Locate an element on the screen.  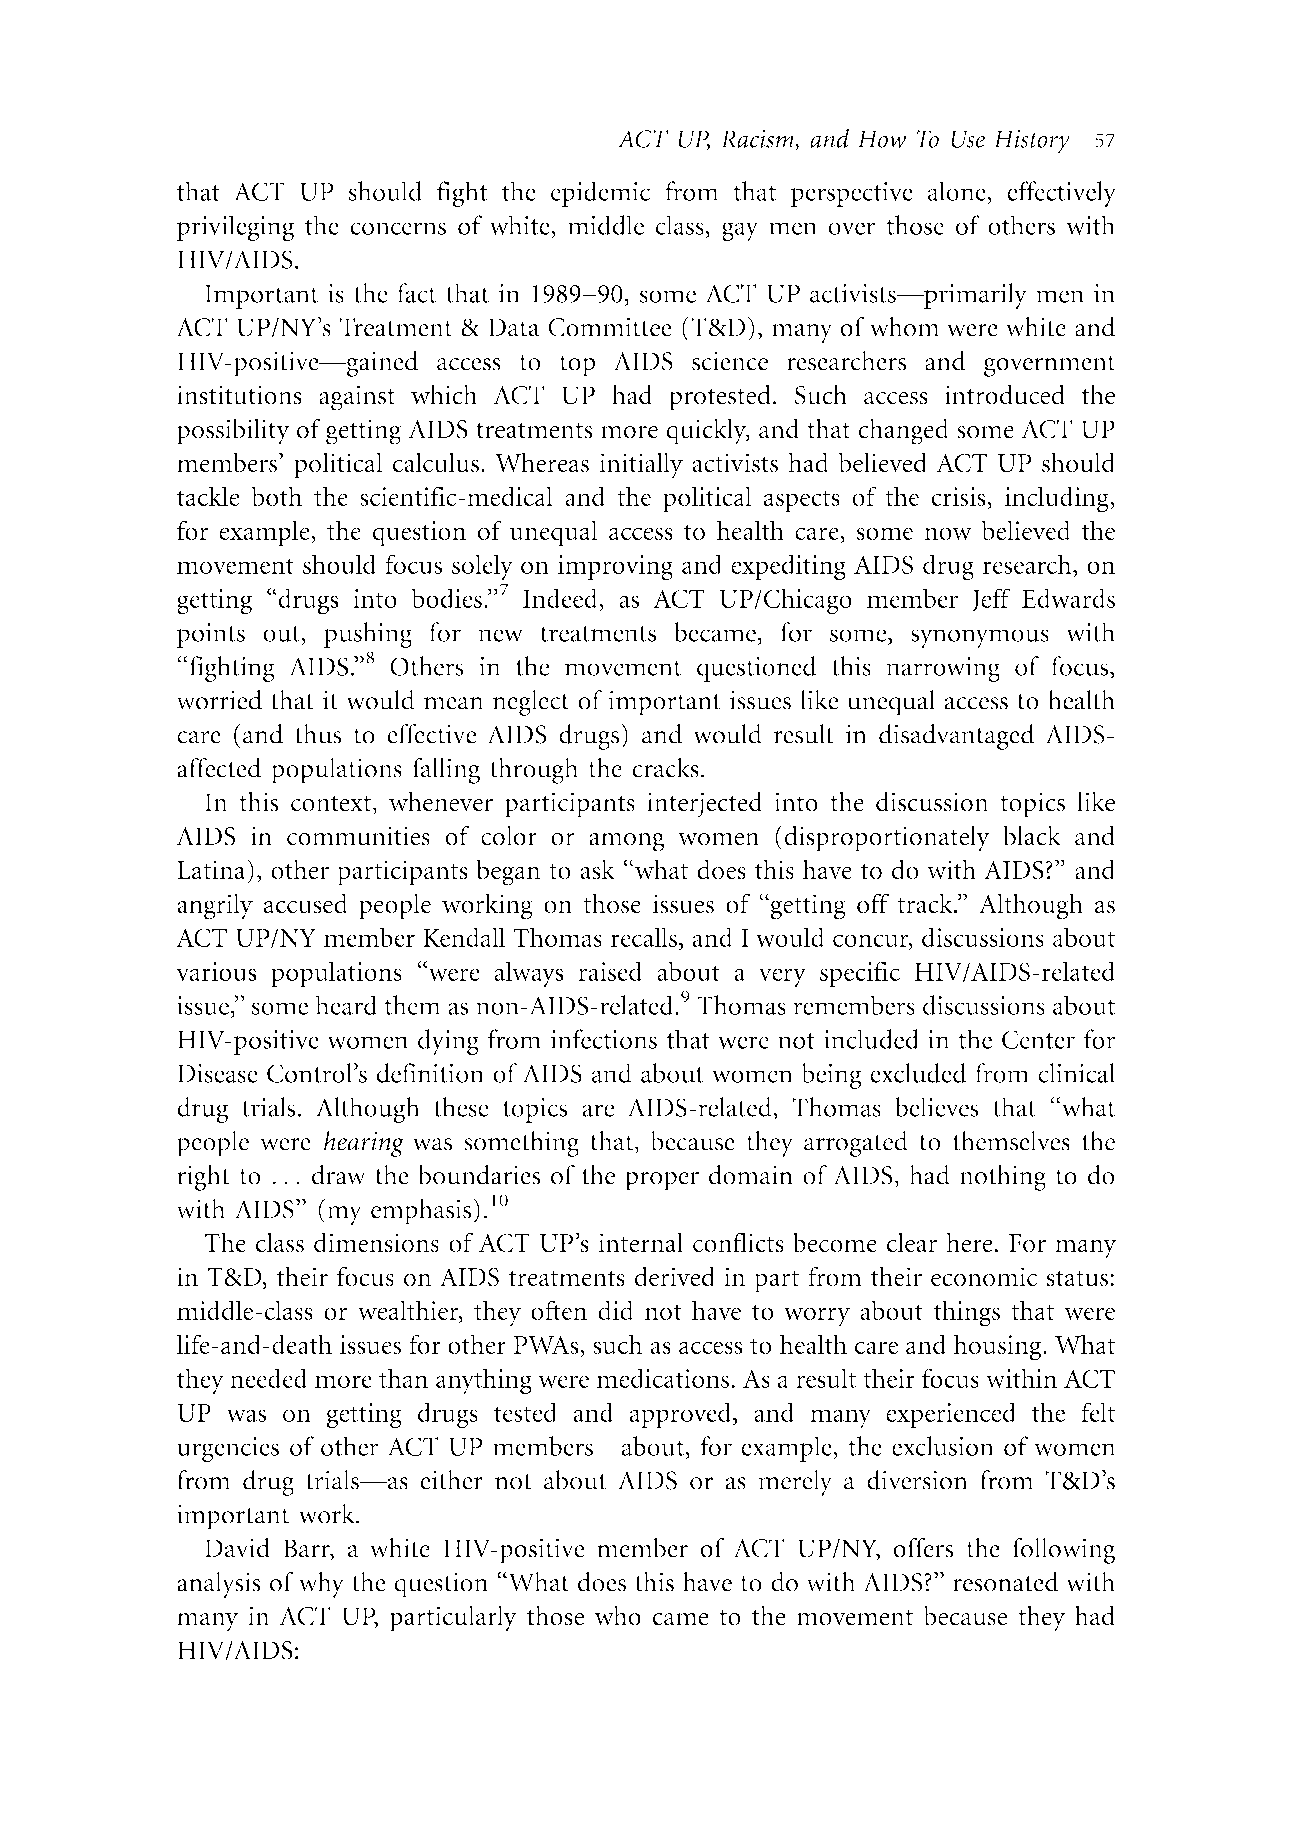
approved is located at coordinates (682, 1415).
